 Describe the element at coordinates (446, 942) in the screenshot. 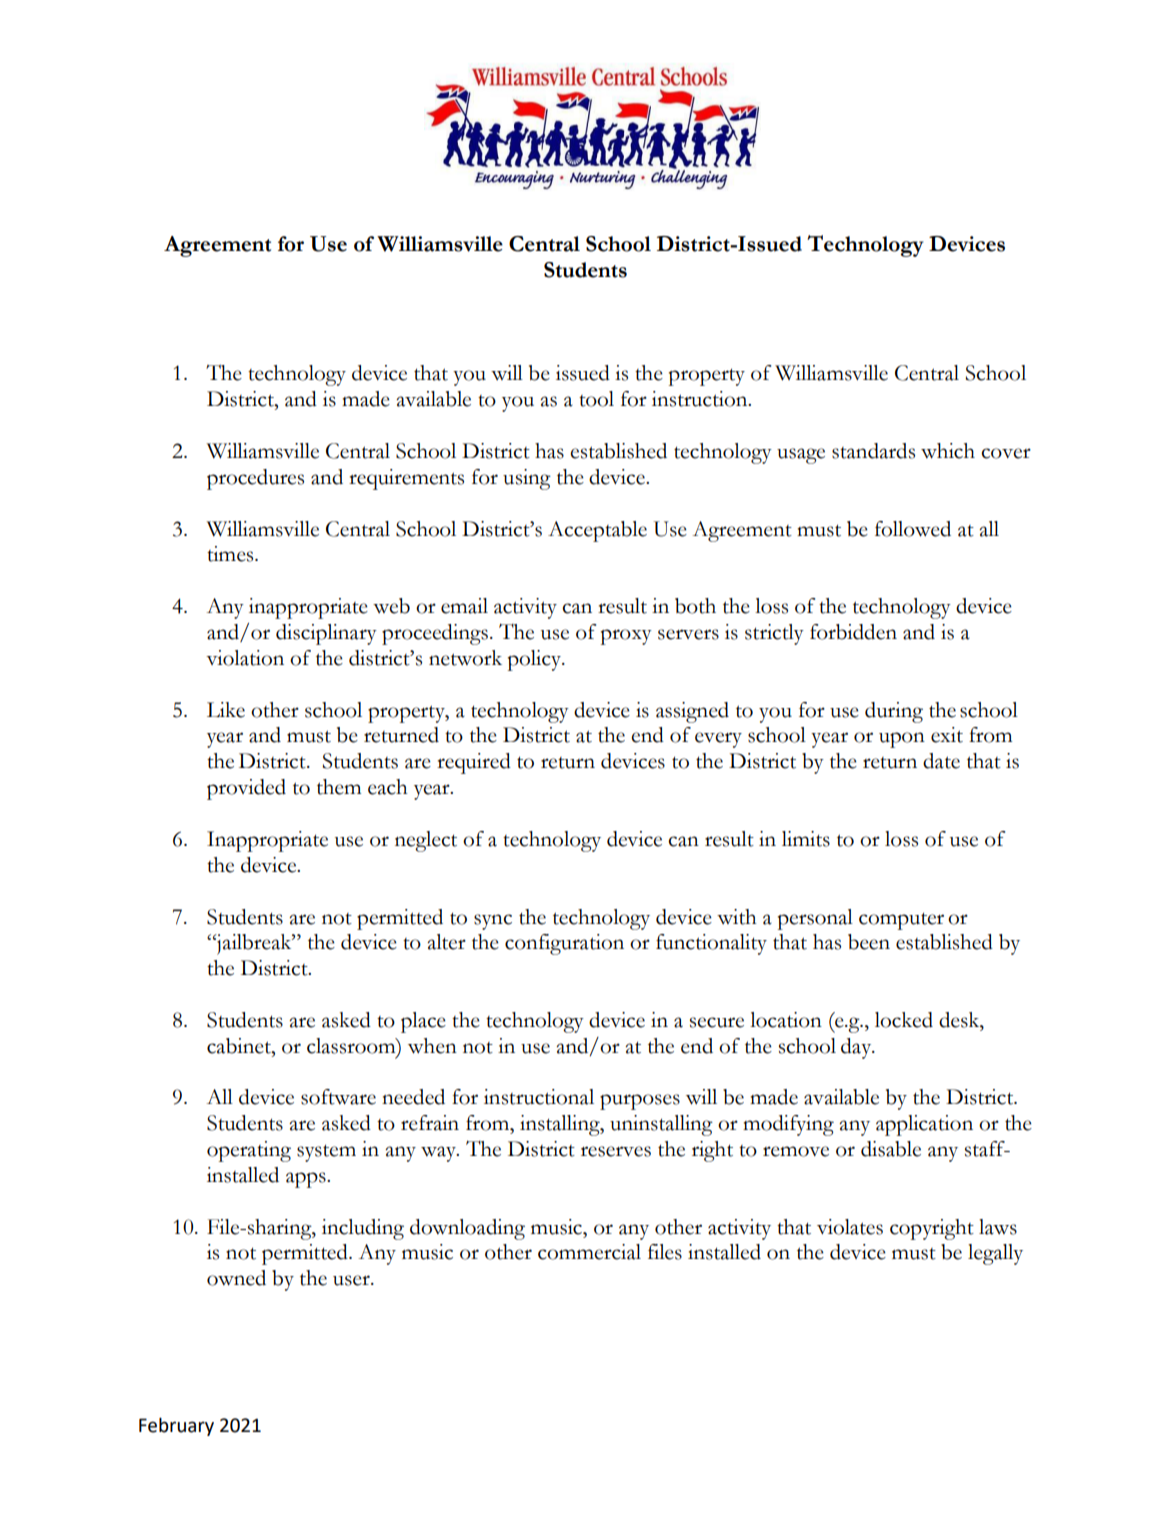

I see `alter` at that location.
